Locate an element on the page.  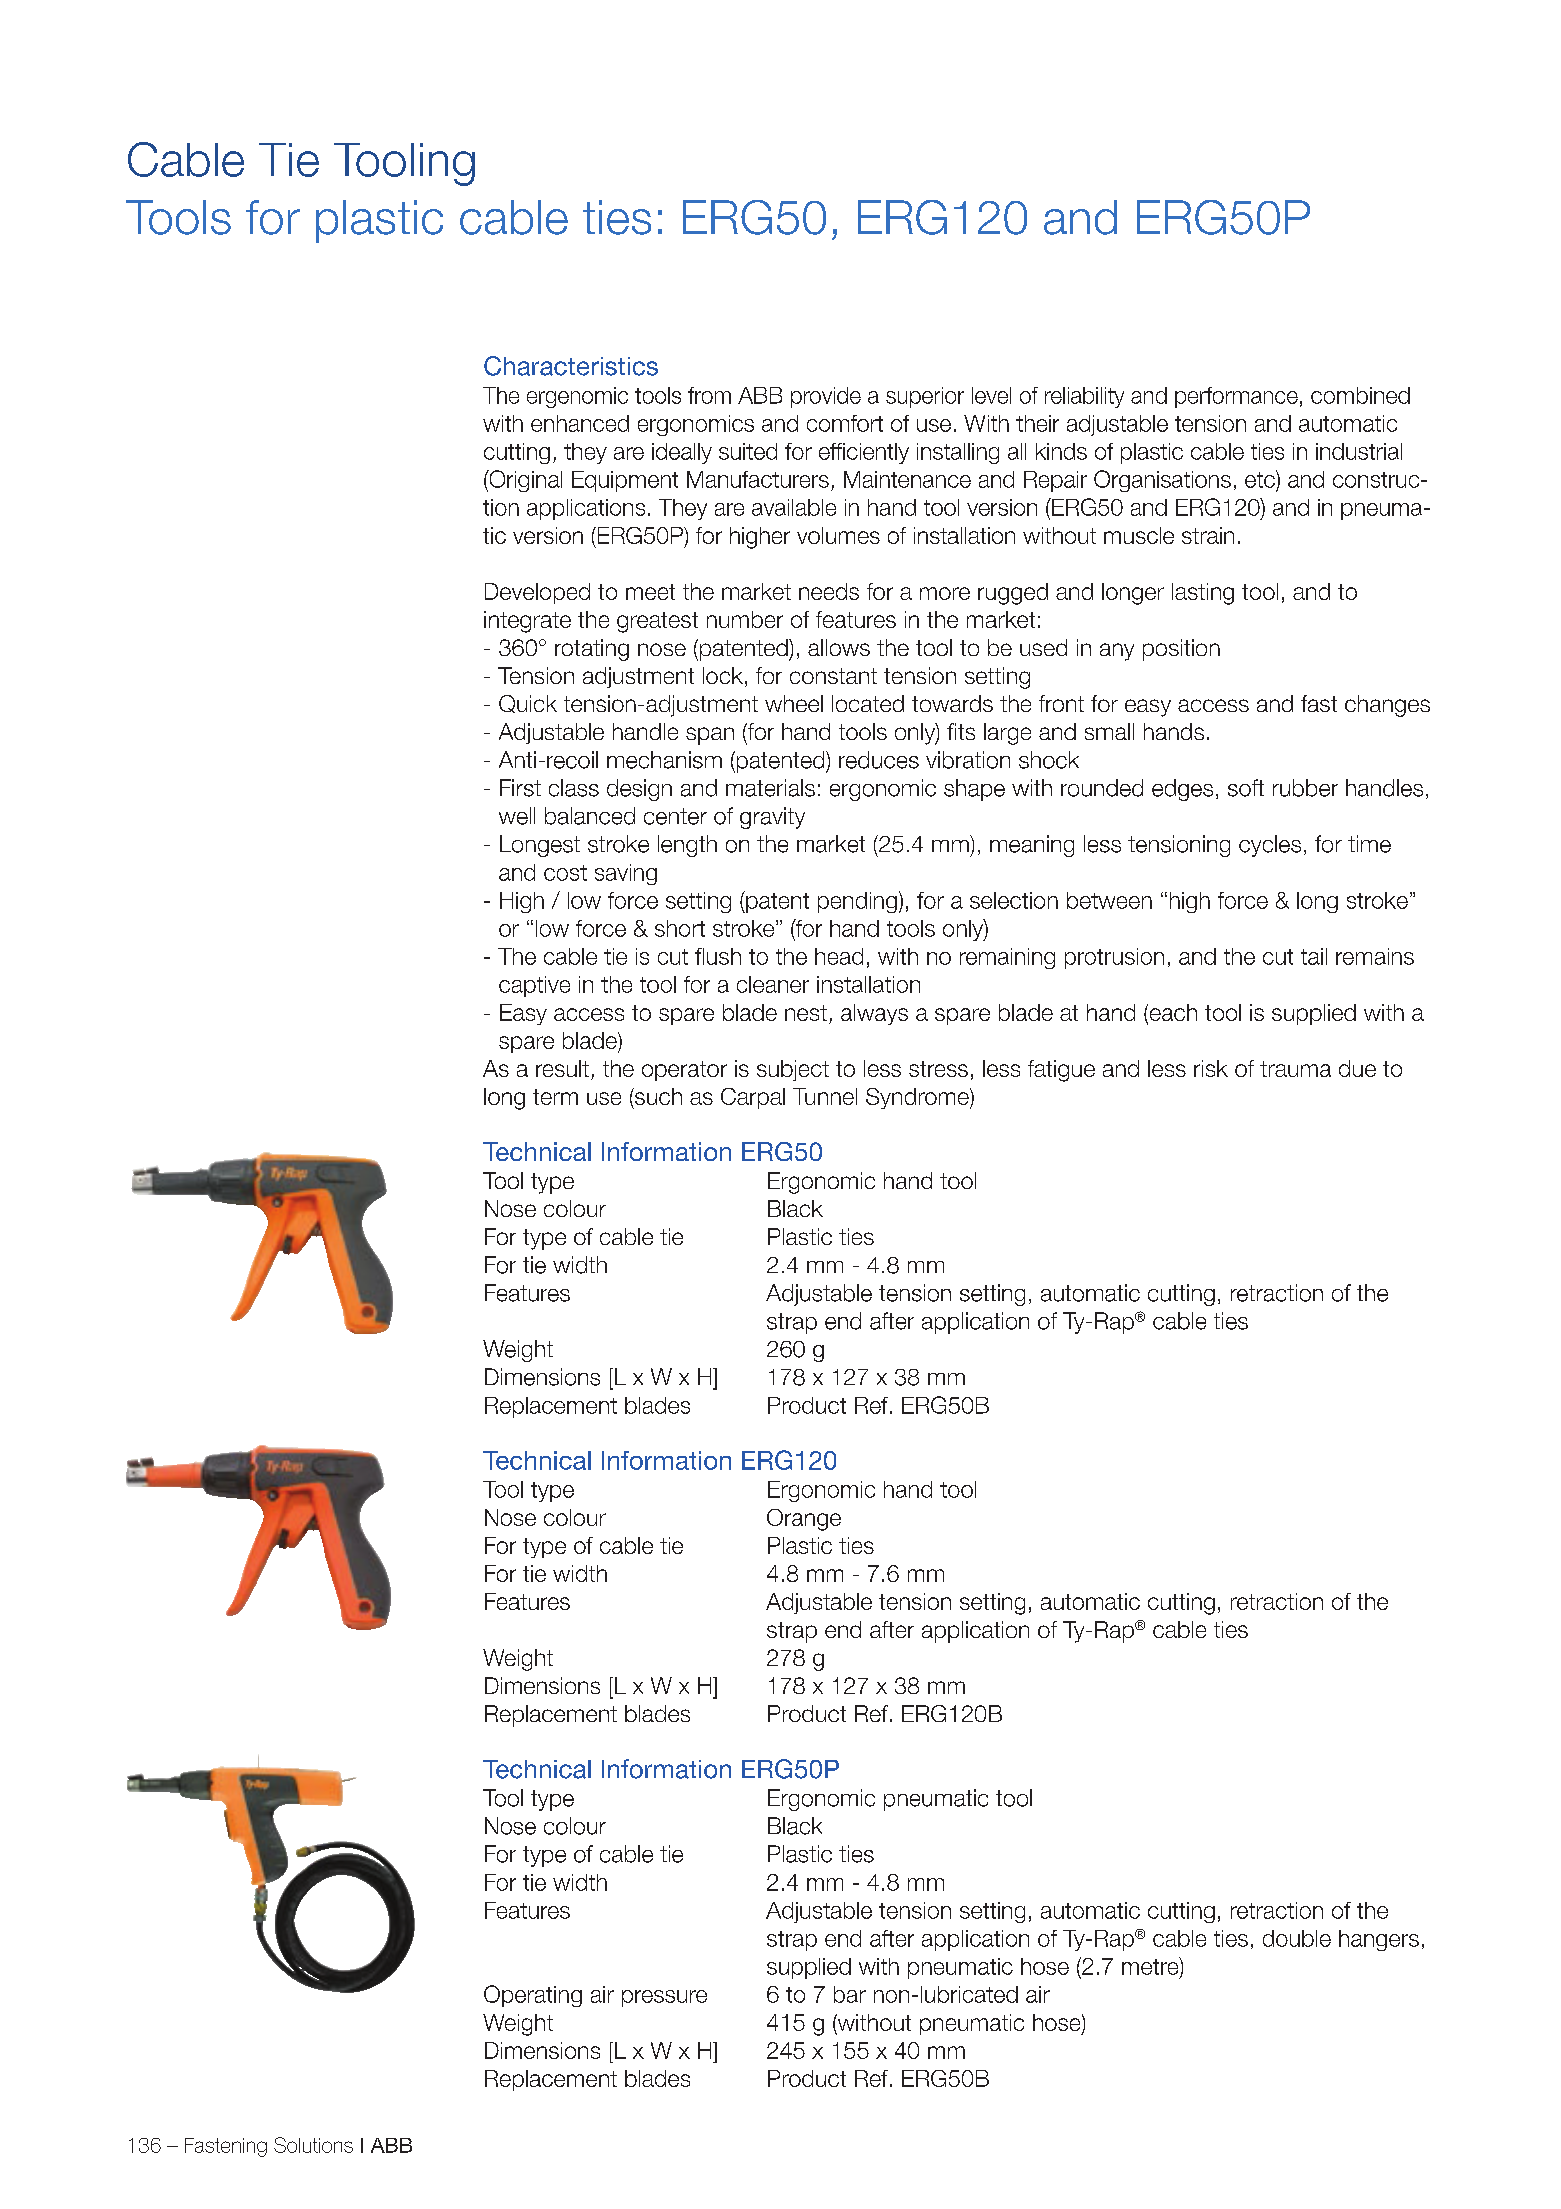
performance is located at coordinates (1236, 397).
